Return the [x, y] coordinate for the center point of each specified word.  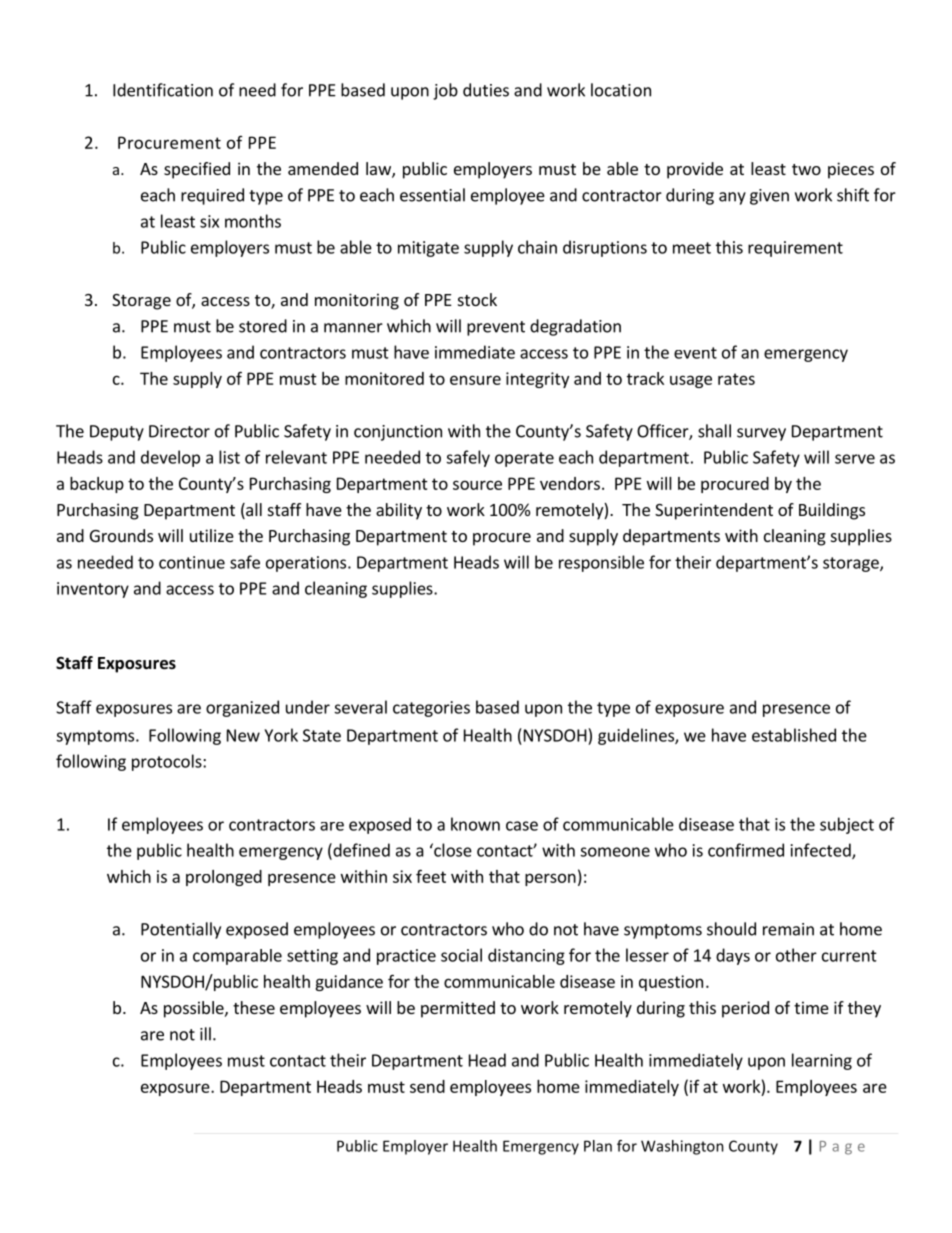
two [806, 169]
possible [195, 1009]
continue [192, 562]
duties [486, 90]
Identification [163, 90]
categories [431, 709]
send [427, 1086]
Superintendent [714, 511]
